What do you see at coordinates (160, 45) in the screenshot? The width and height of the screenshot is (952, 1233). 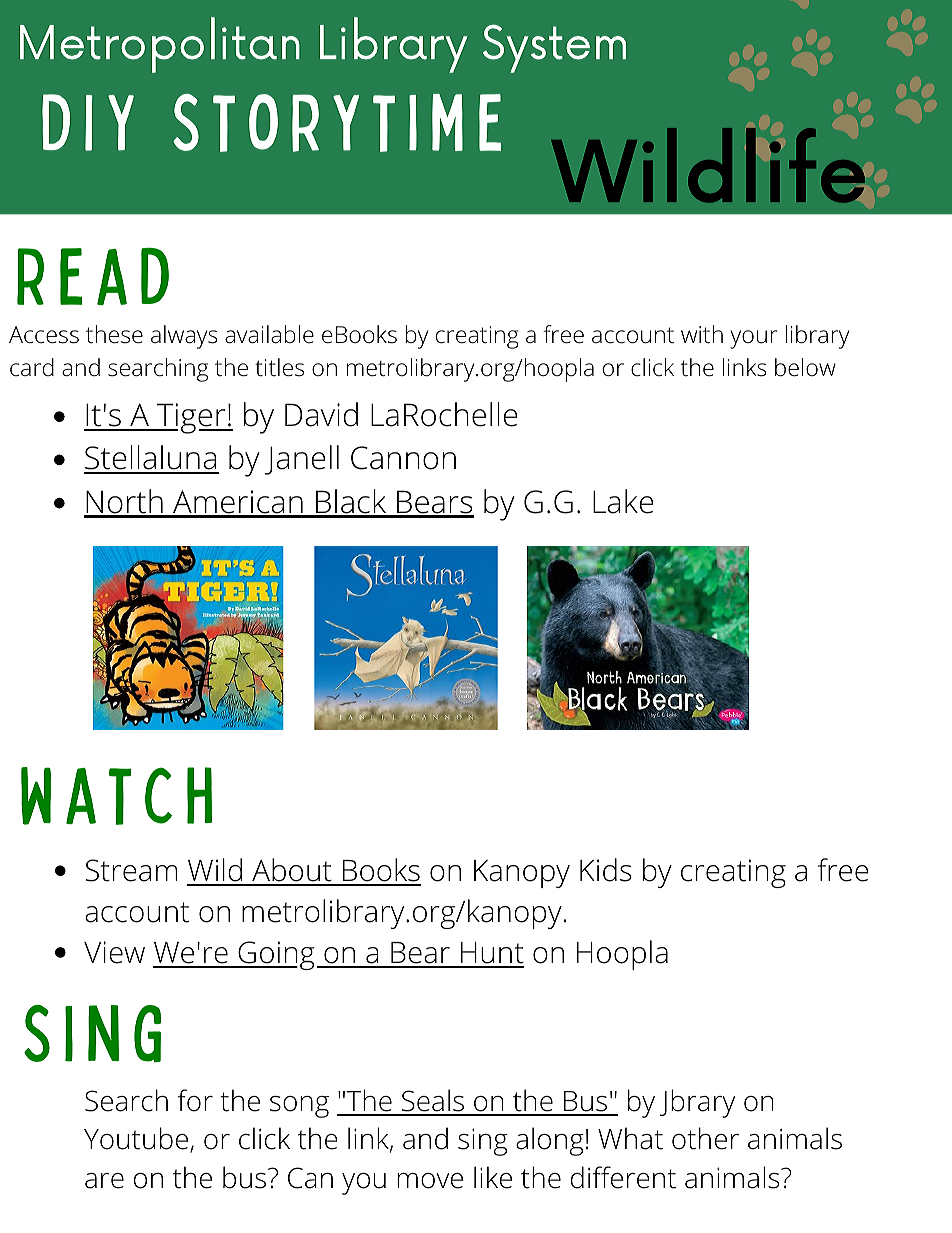 I see `Metropolitan` at bounding box center [160, 45].
